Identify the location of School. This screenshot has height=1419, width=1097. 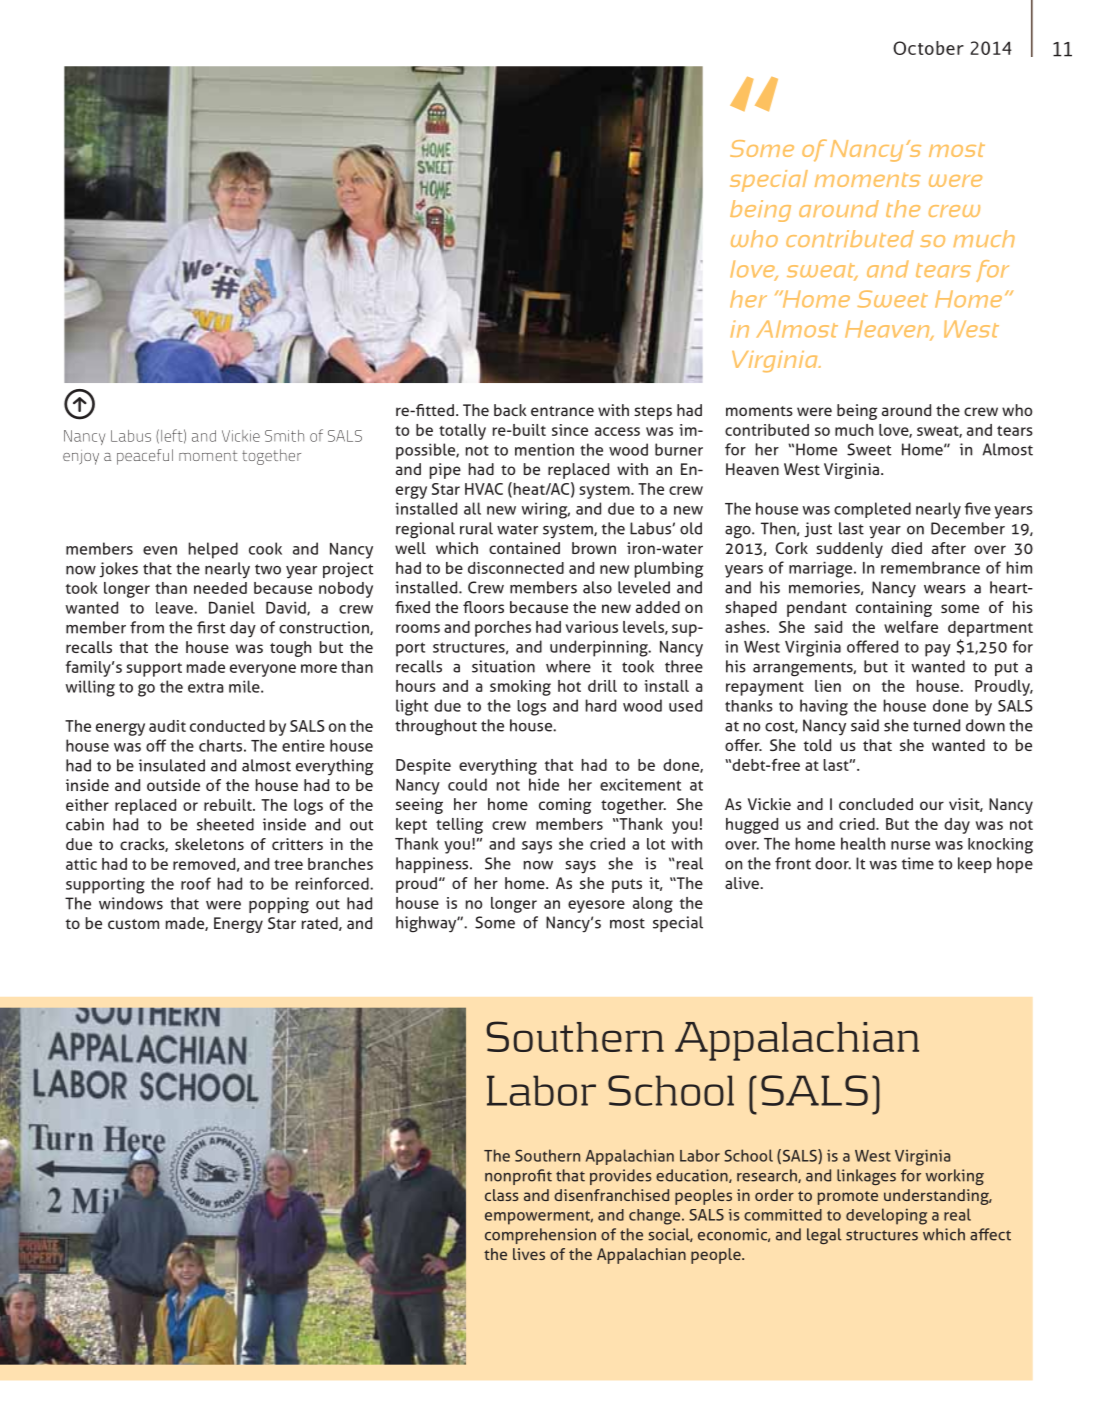
(671, 1090).
